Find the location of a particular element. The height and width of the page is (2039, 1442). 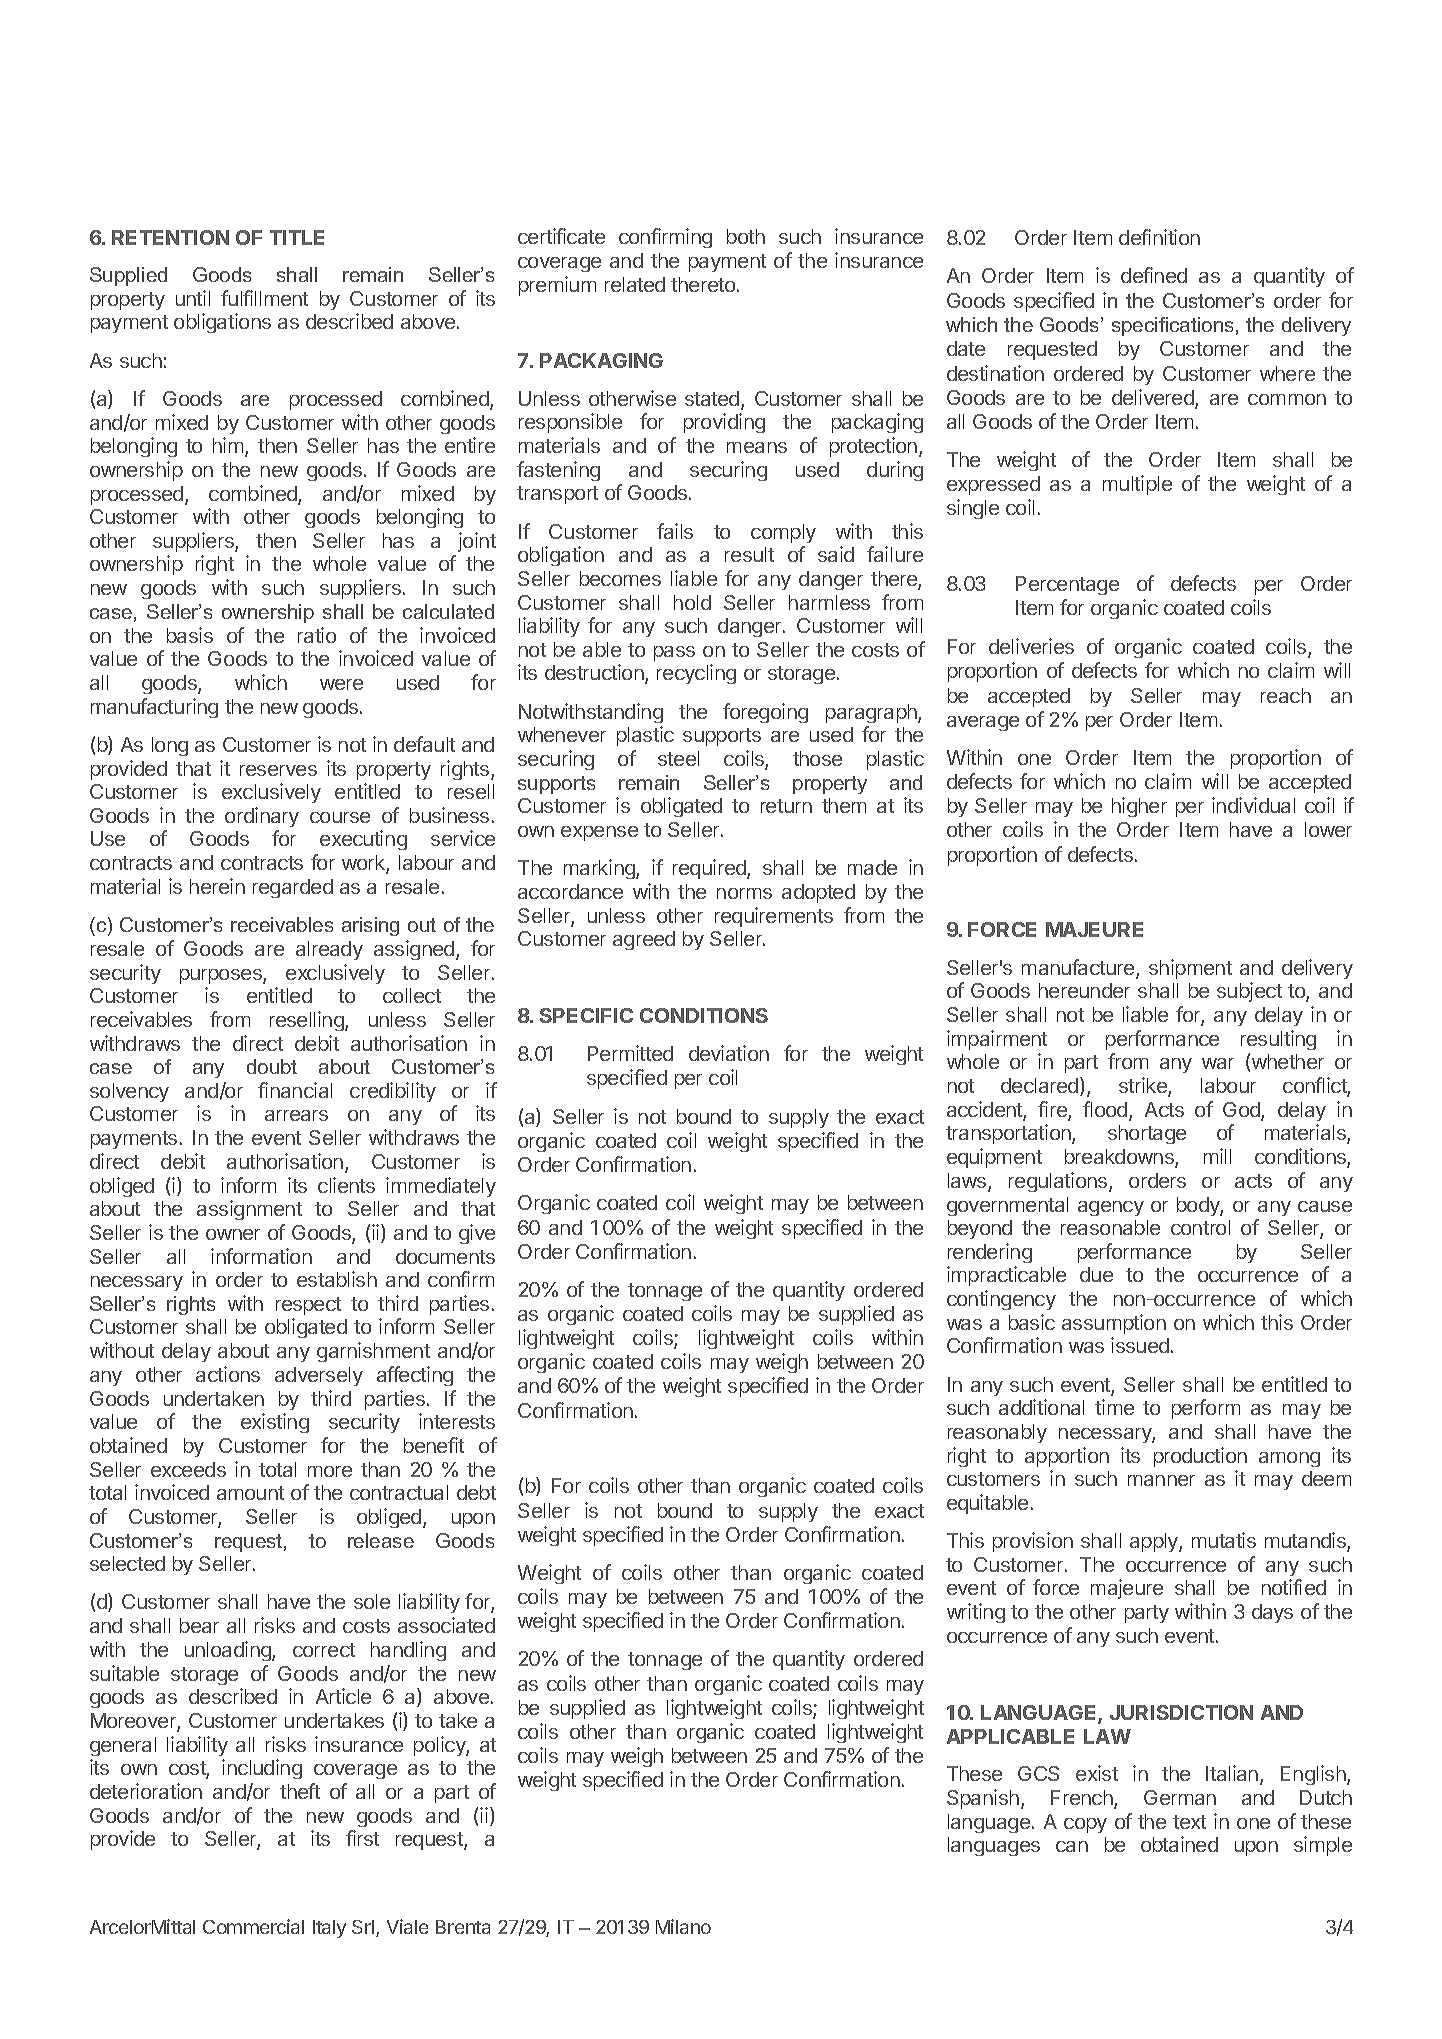

Percentage is located at coordinates (1067, 585).
